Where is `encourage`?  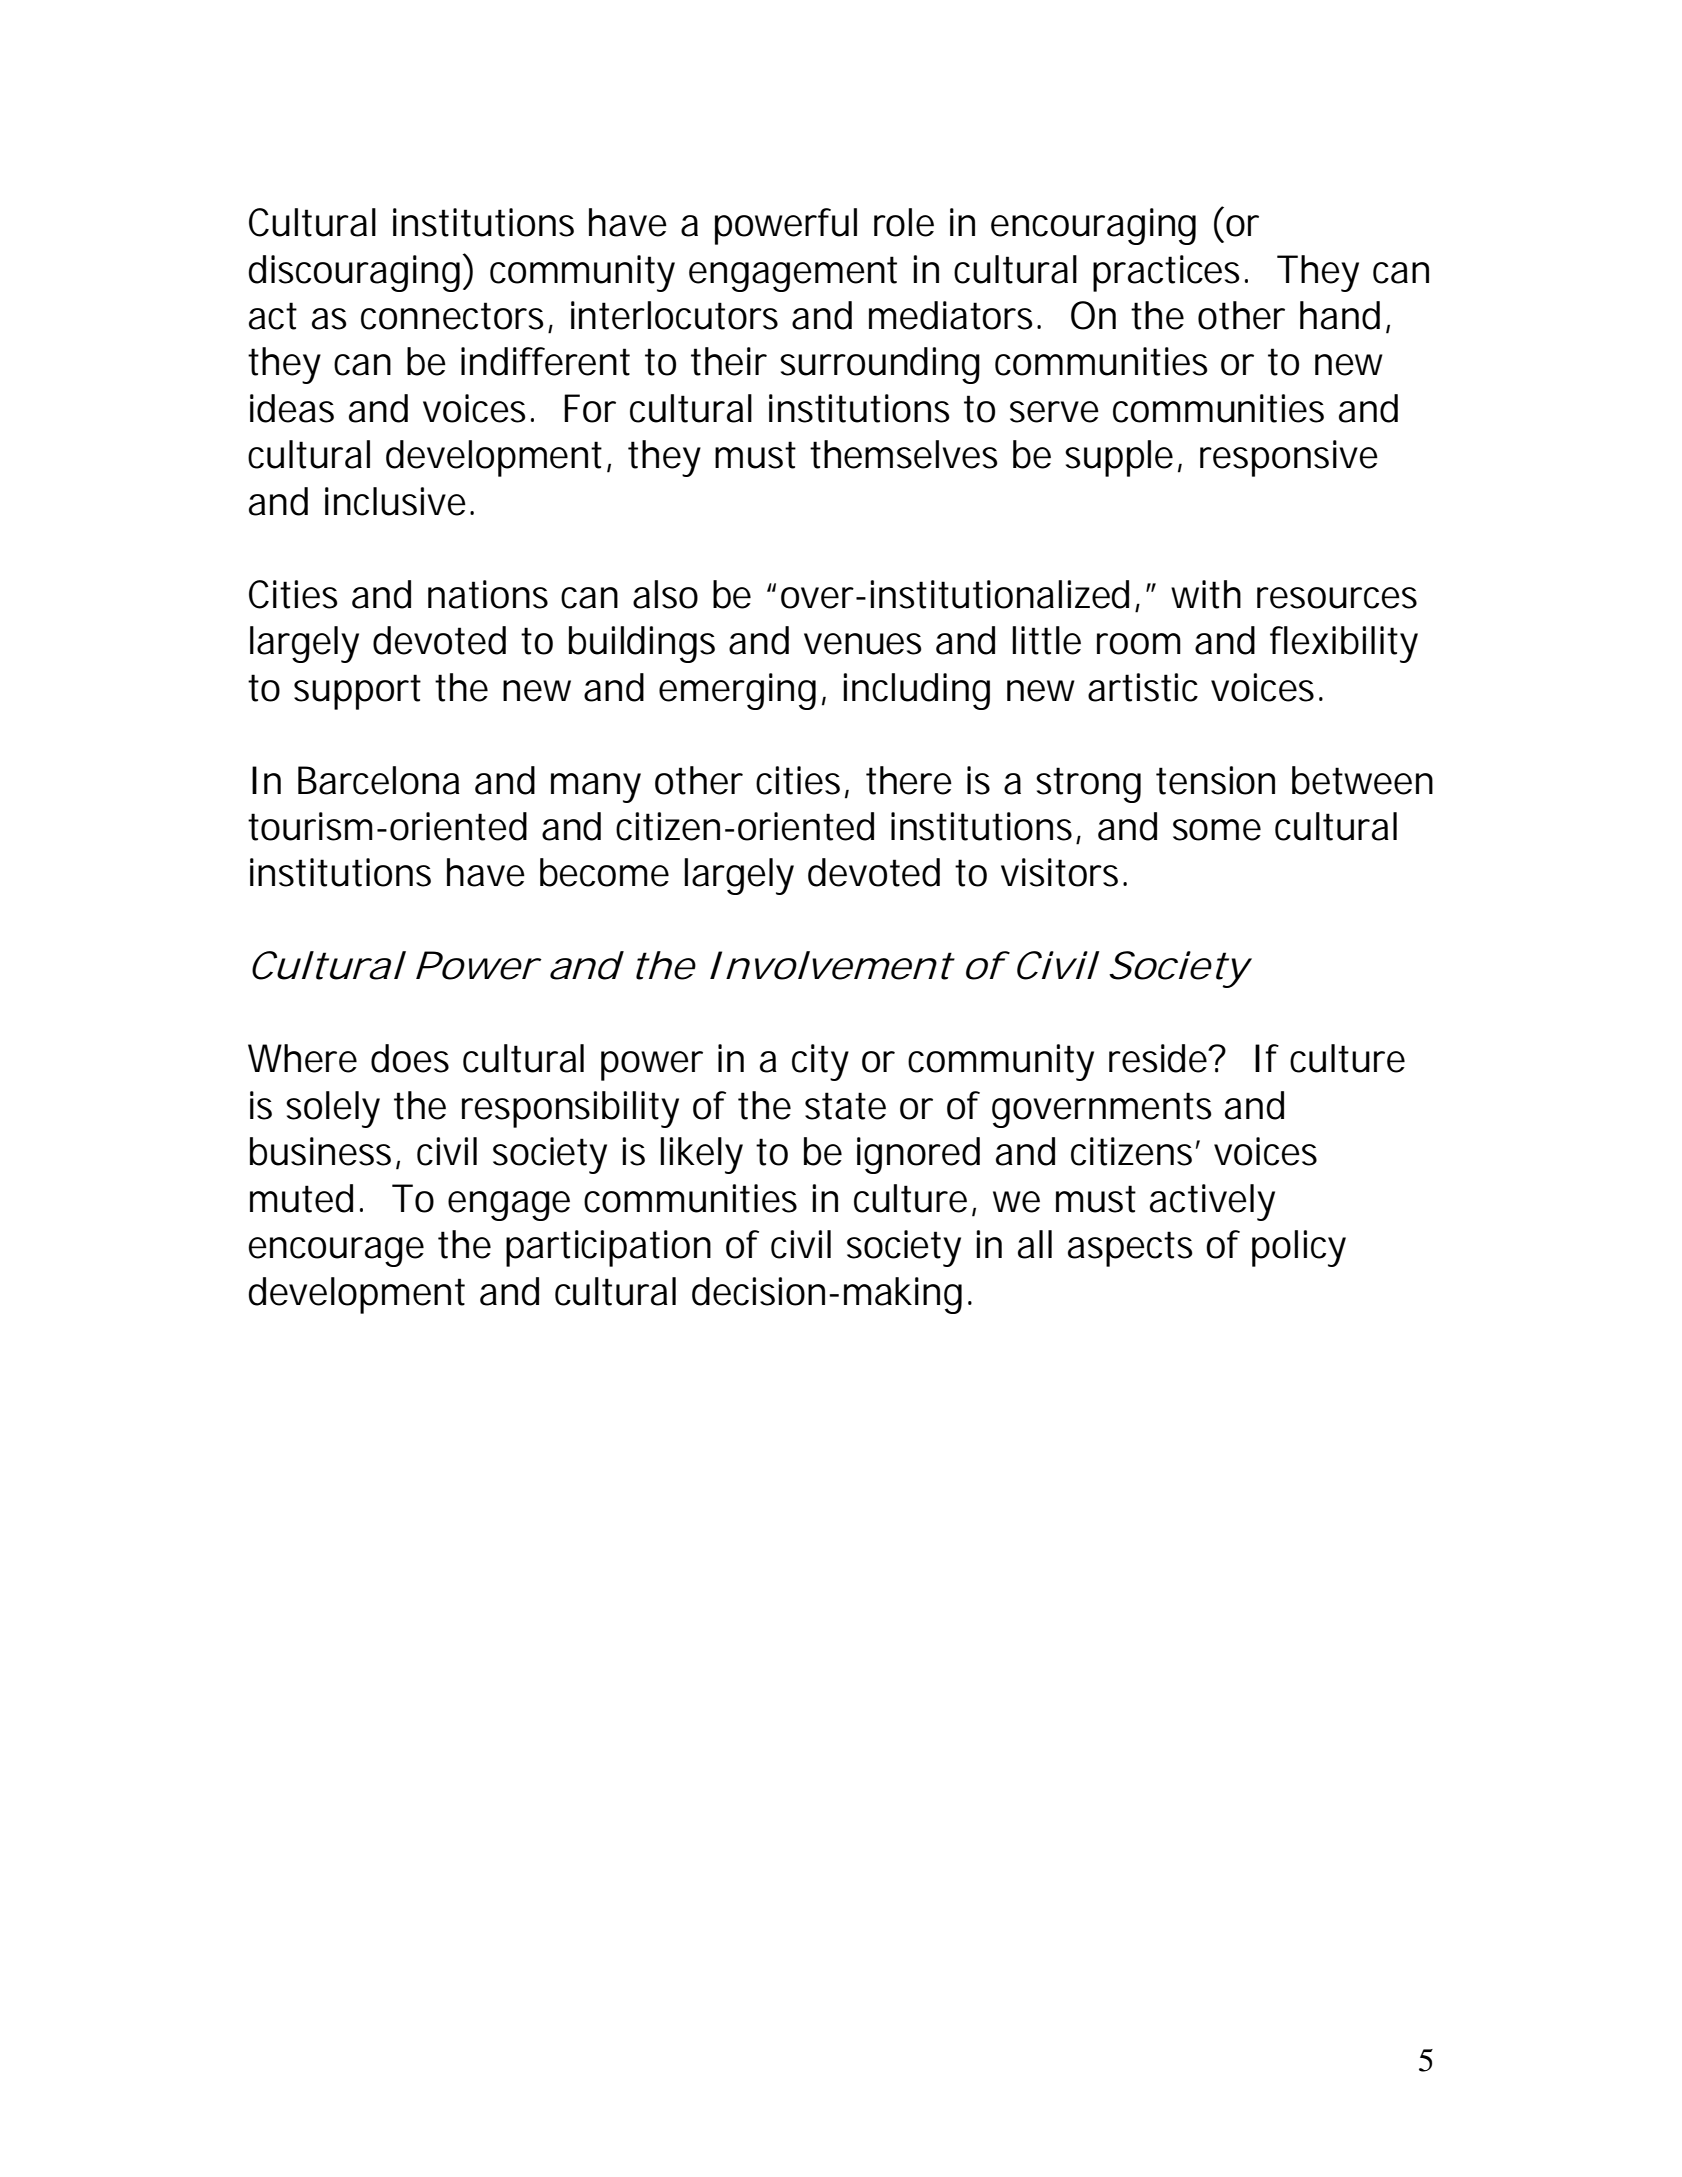 encourage is located at coordinates (336, 1252).
